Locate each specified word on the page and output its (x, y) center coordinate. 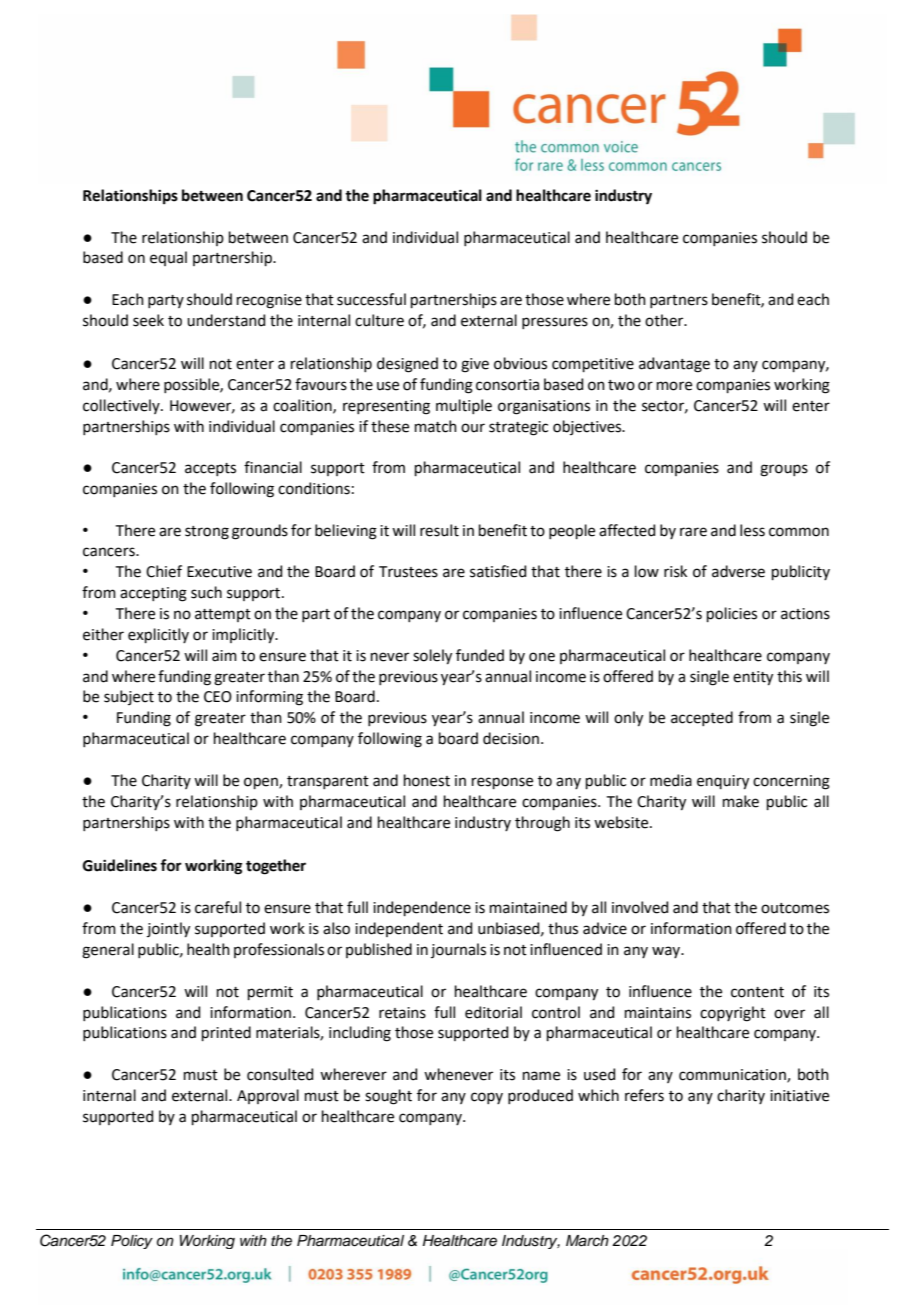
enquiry (723, 782)
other (665, 320)
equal (168, 258)
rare (693, 532)
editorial (493, 1012)
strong (207, 533)
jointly (168, 930)
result (439, 530)
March (587, 1241)
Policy (132, 1242)
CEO (218, 697)
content (757, 992)
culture (379, 320)
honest (427, 780)
